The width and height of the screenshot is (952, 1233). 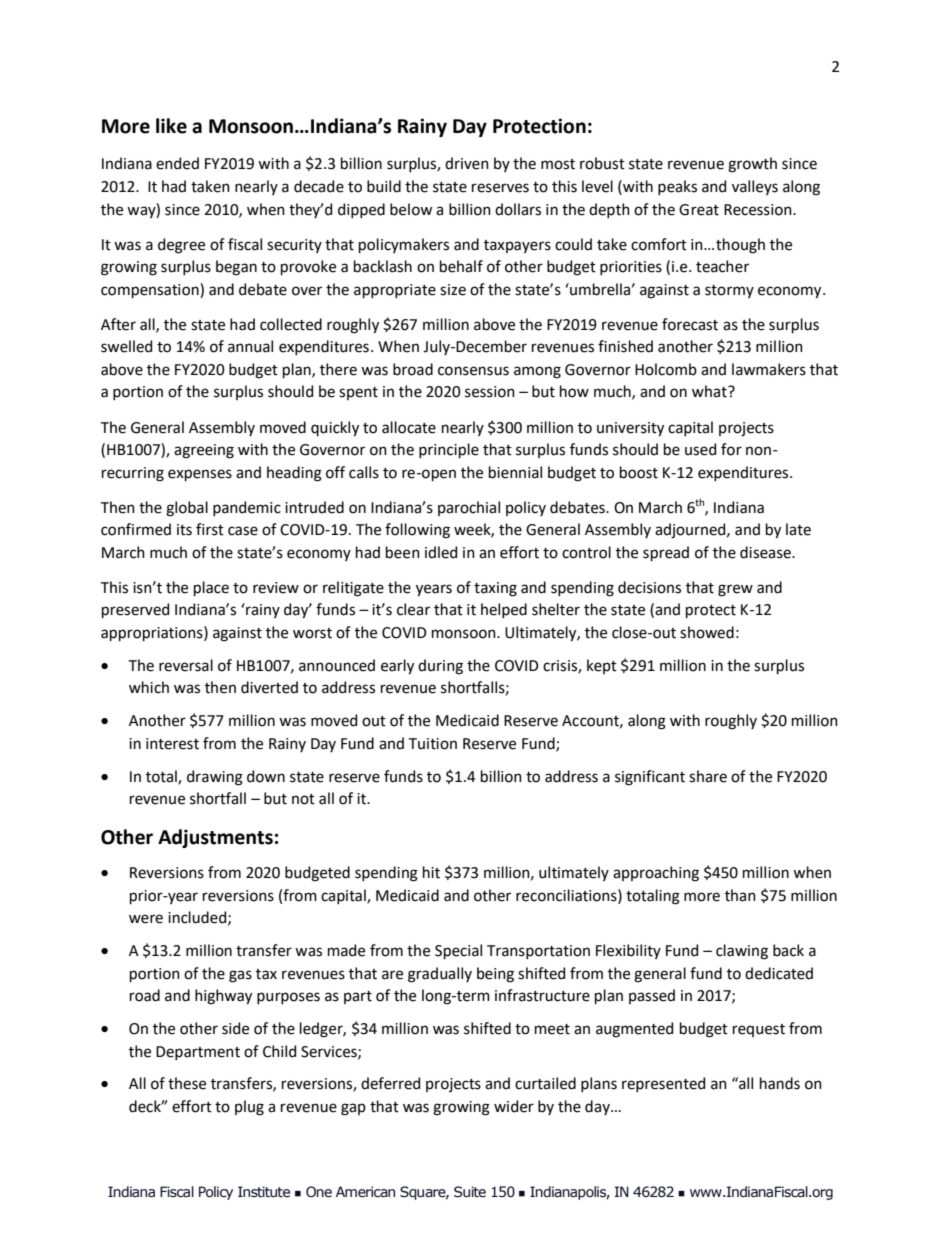 I want to click on driven, so click(x=467, y=163).
